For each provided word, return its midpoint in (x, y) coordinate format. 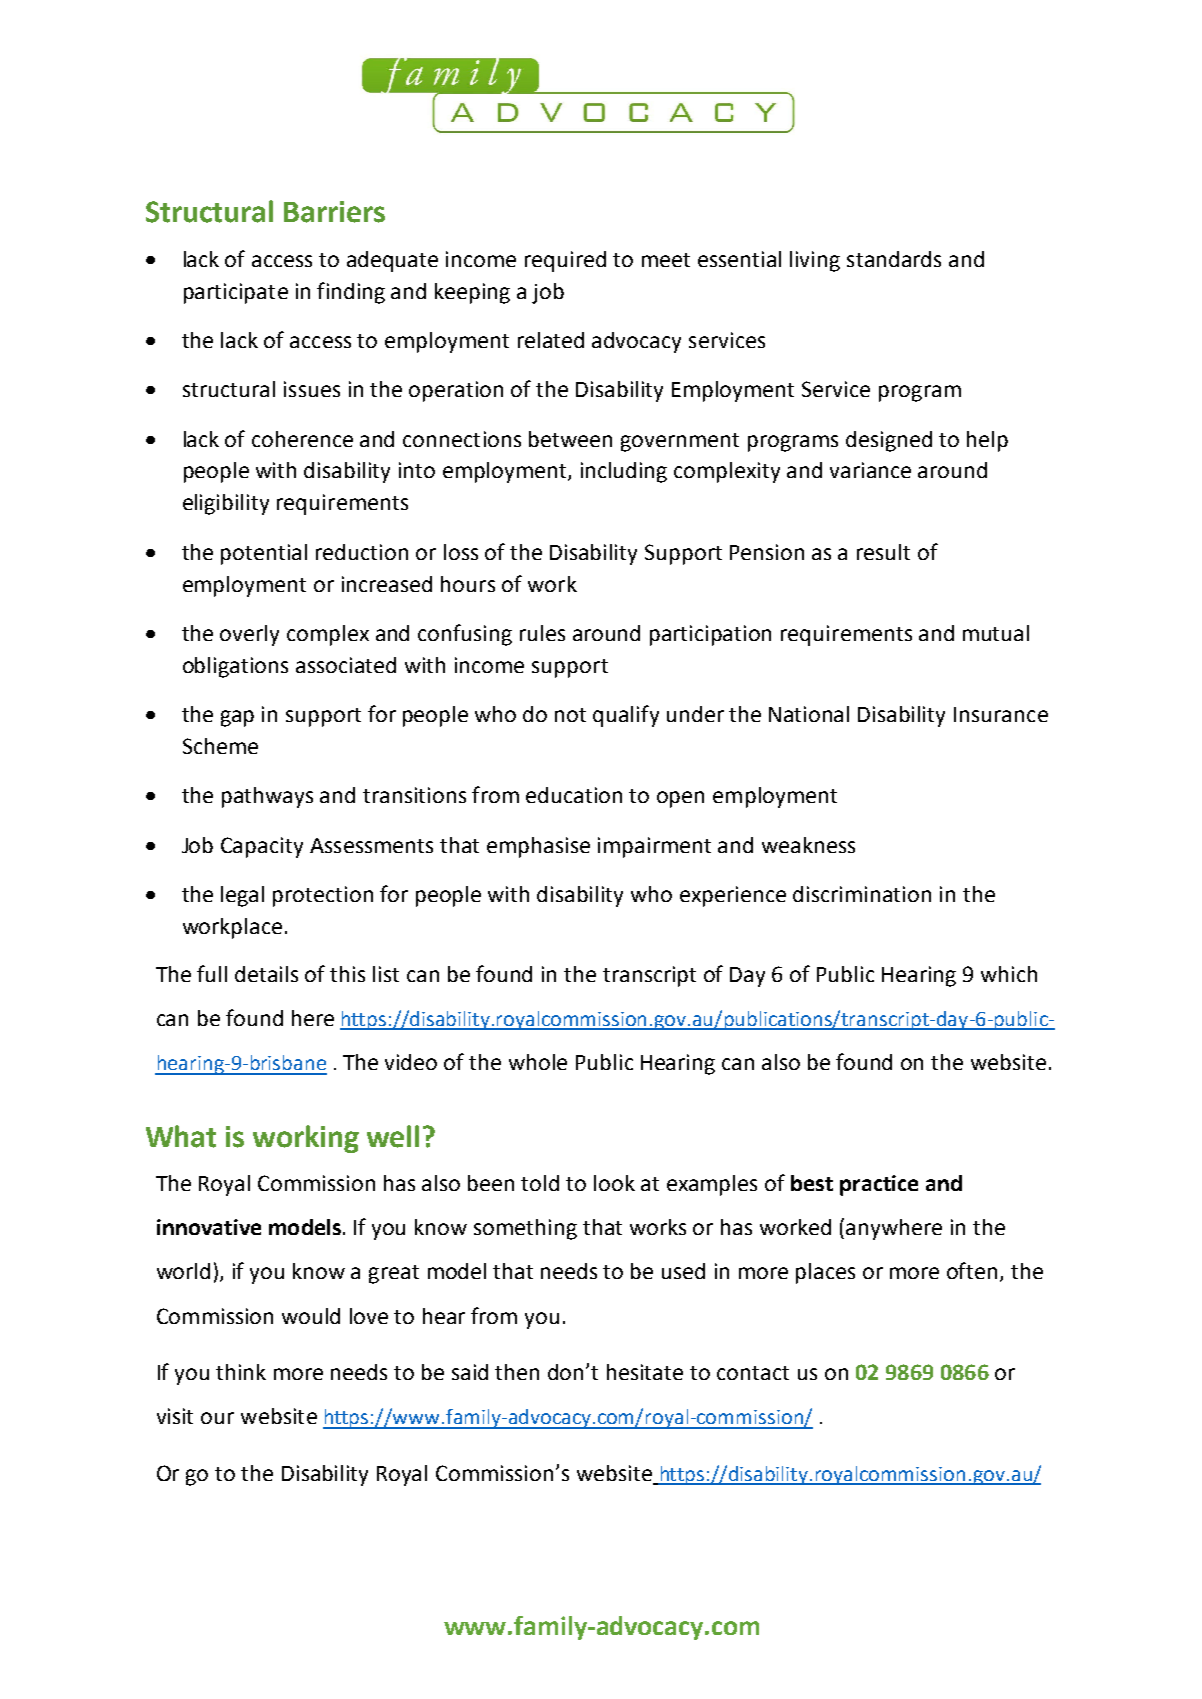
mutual (996, 633)
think (241, 1372)
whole (538, 1062)
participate (236, 293)
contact (753, 1373)
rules (542, 633)
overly (249, 635)
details (266, 974)
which (1009, 974)
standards (894, 259)
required (565, 261)
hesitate (645, 1372)
